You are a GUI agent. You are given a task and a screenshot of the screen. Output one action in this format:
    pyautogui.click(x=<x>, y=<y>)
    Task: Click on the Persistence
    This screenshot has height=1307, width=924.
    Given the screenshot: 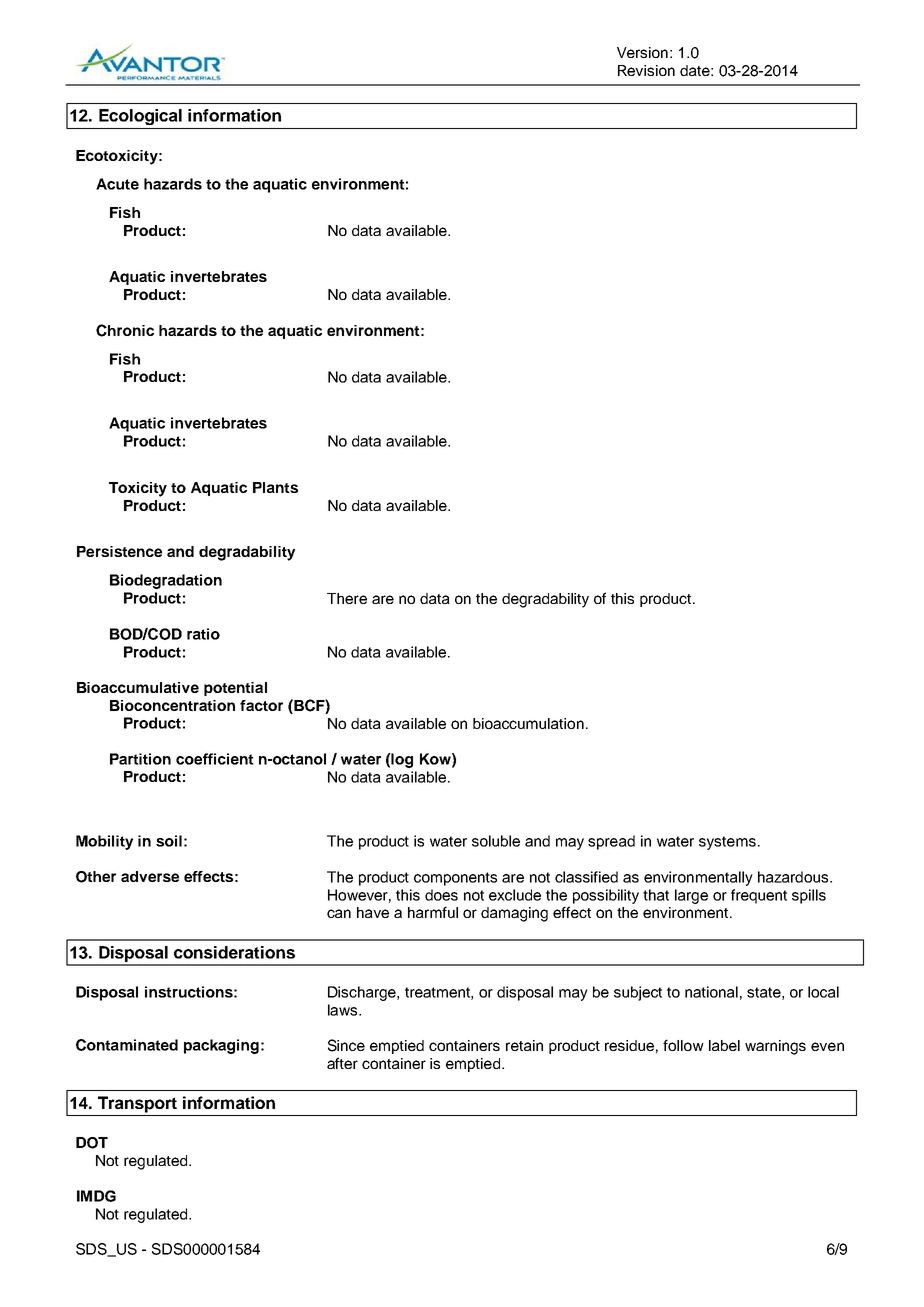 What is the action you would take?
    pyautogui.click(x=119, y=551)
